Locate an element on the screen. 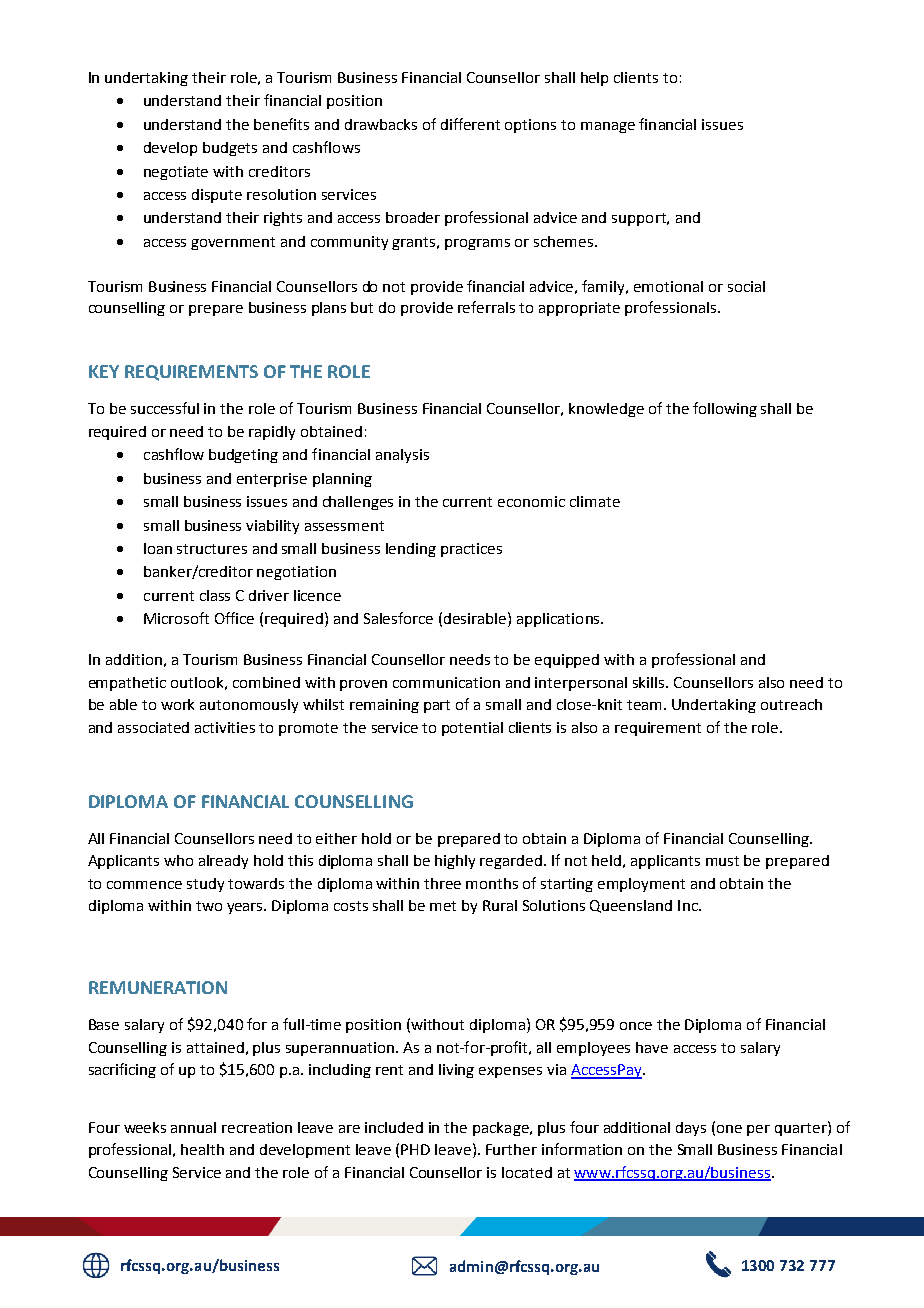 This screenshot has height=1308, width=924. must is located at coordinates (722, 861).
